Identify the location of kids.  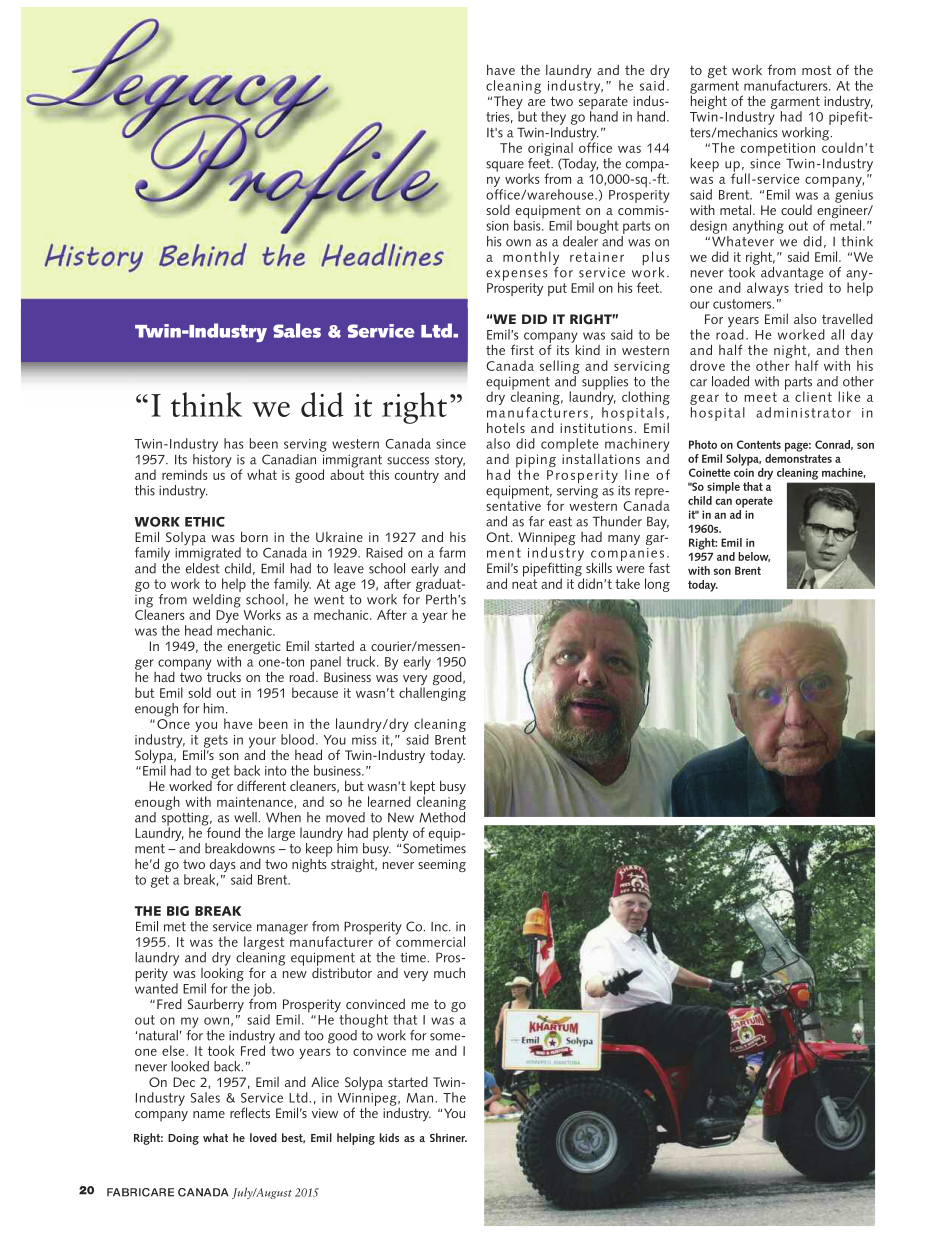
(389, 1137).
